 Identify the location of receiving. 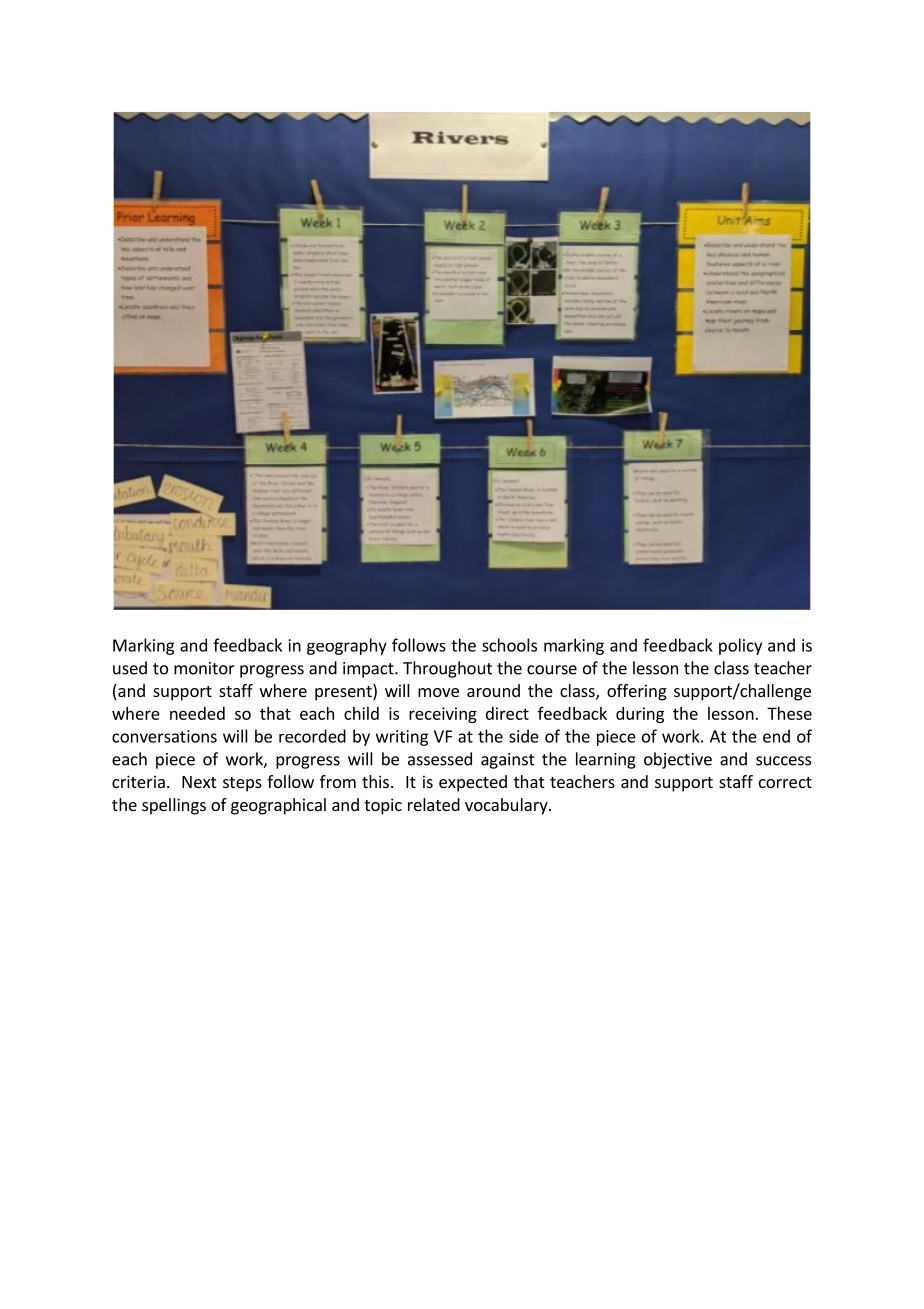
(443, 715).
